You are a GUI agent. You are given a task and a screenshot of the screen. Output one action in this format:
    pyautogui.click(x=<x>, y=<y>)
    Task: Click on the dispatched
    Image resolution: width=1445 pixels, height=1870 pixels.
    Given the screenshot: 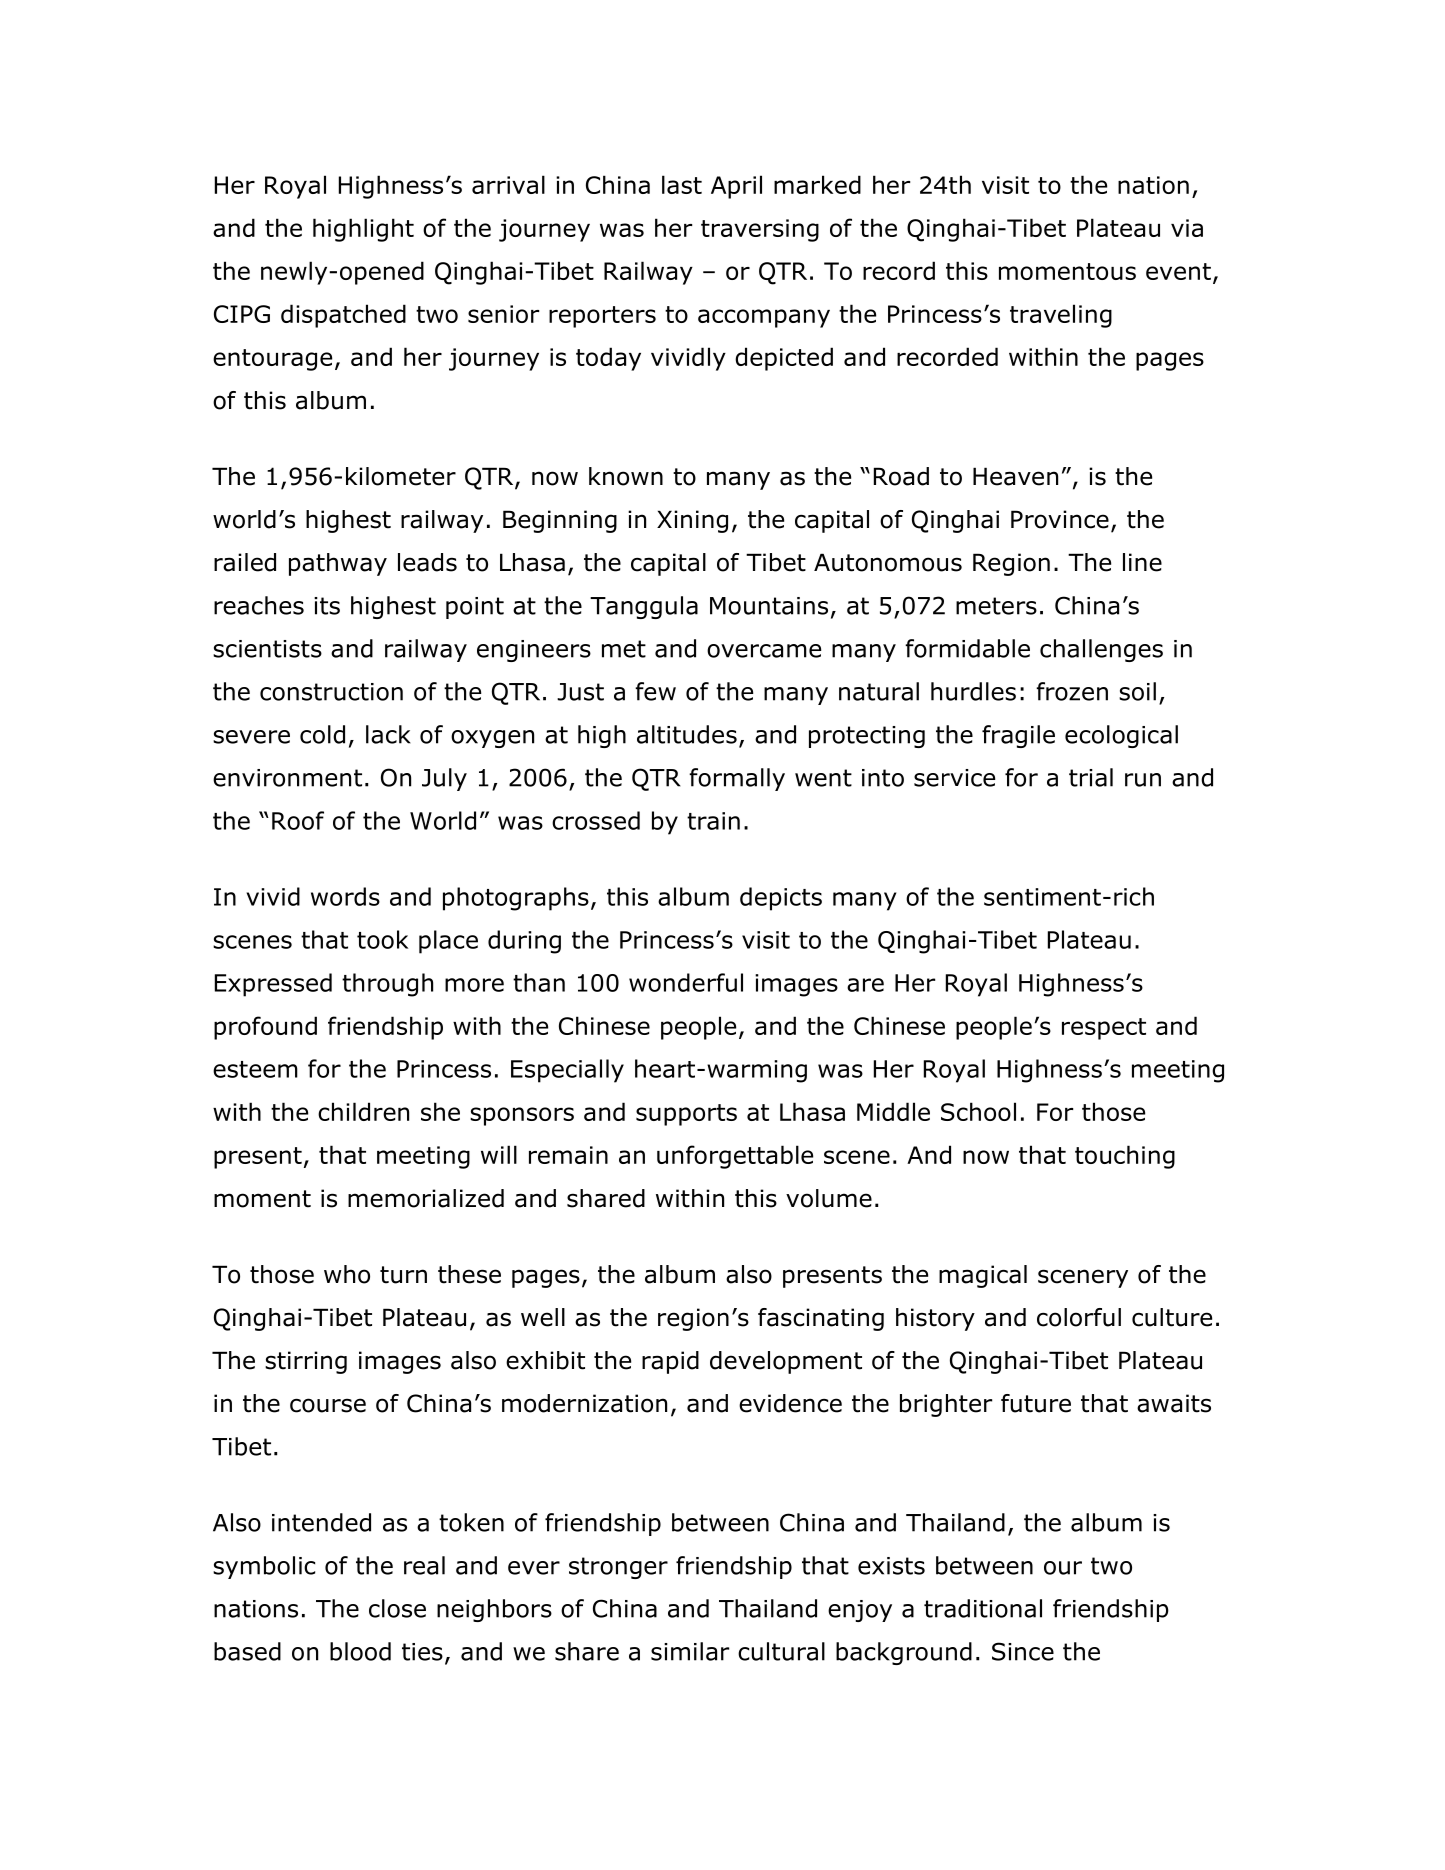 What is the action you would take?
    pyautogui.click(x=343, y=316)
